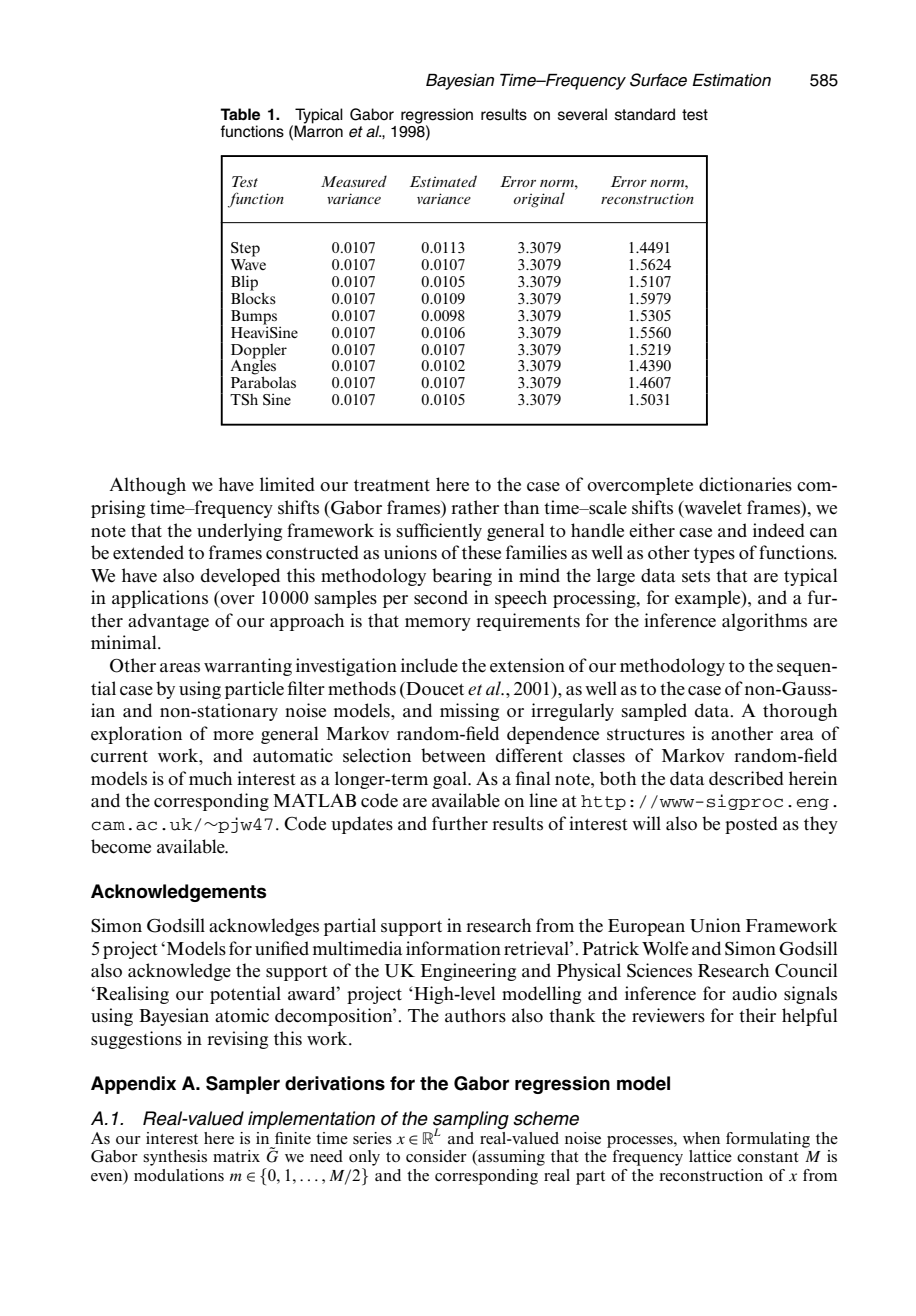 This page has height=1316, width=916. I want to click on synthesis, so click(175, 1158).
